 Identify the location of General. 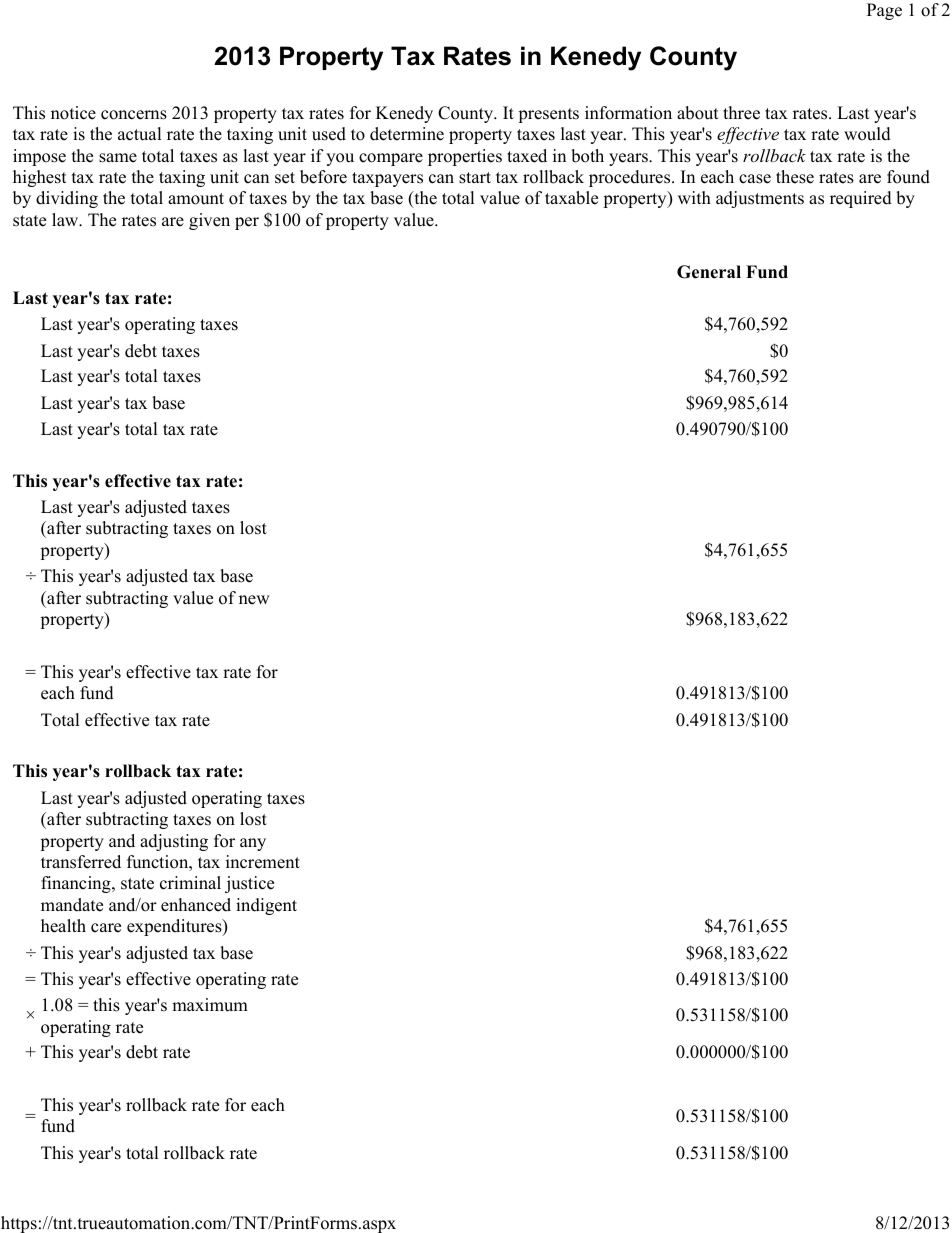
(709, 272).
